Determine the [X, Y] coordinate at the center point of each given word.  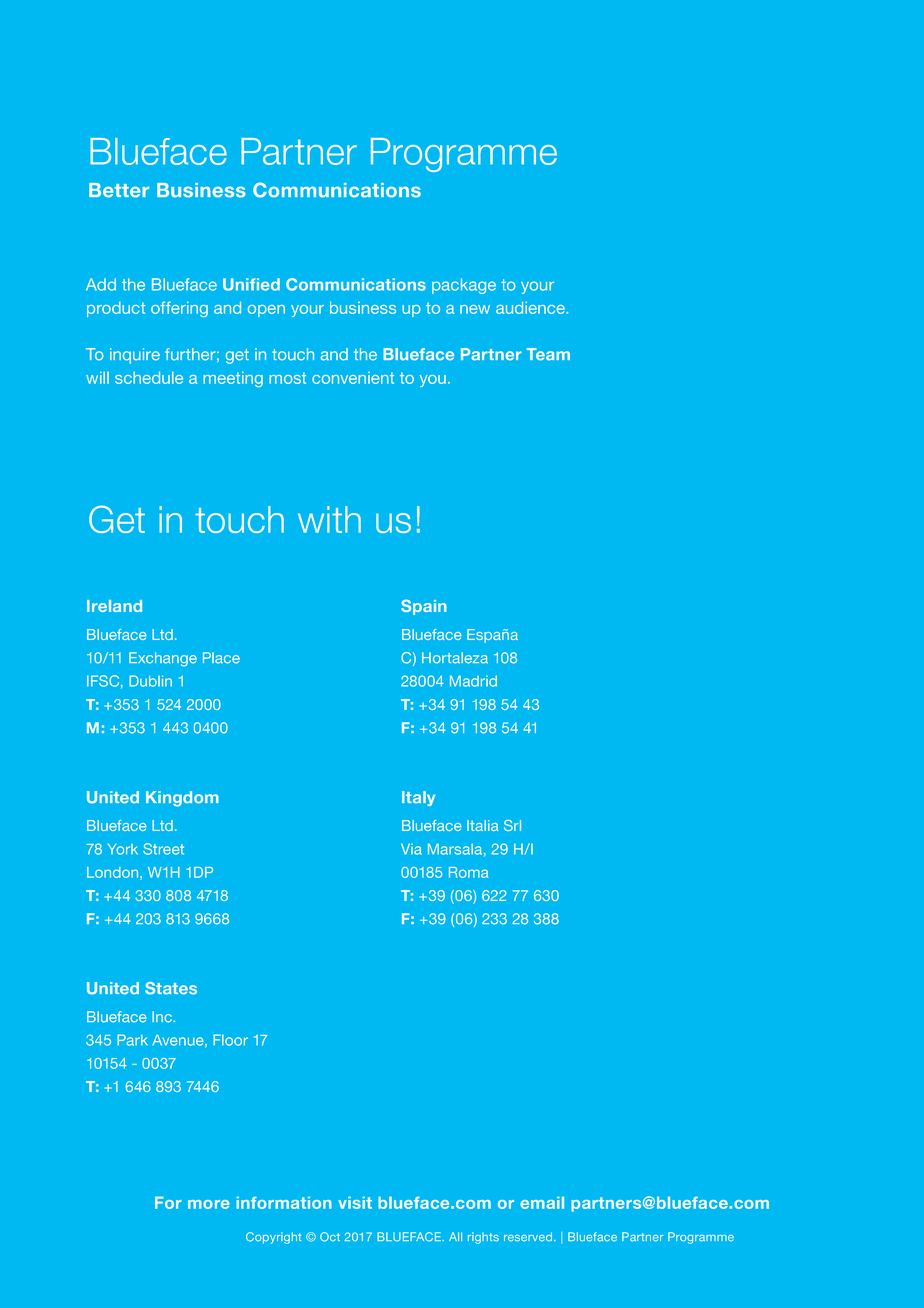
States [171, 988]
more [209, 1204]
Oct [330, 1237]
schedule [149, 377]
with [329, 519]
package [464, 286]
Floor [230, 1040]
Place [221, 658]
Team [548, 354]
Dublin [150, 681]
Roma [469, 872]
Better [119, 190]
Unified [251, 284]
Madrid [473, 681]
